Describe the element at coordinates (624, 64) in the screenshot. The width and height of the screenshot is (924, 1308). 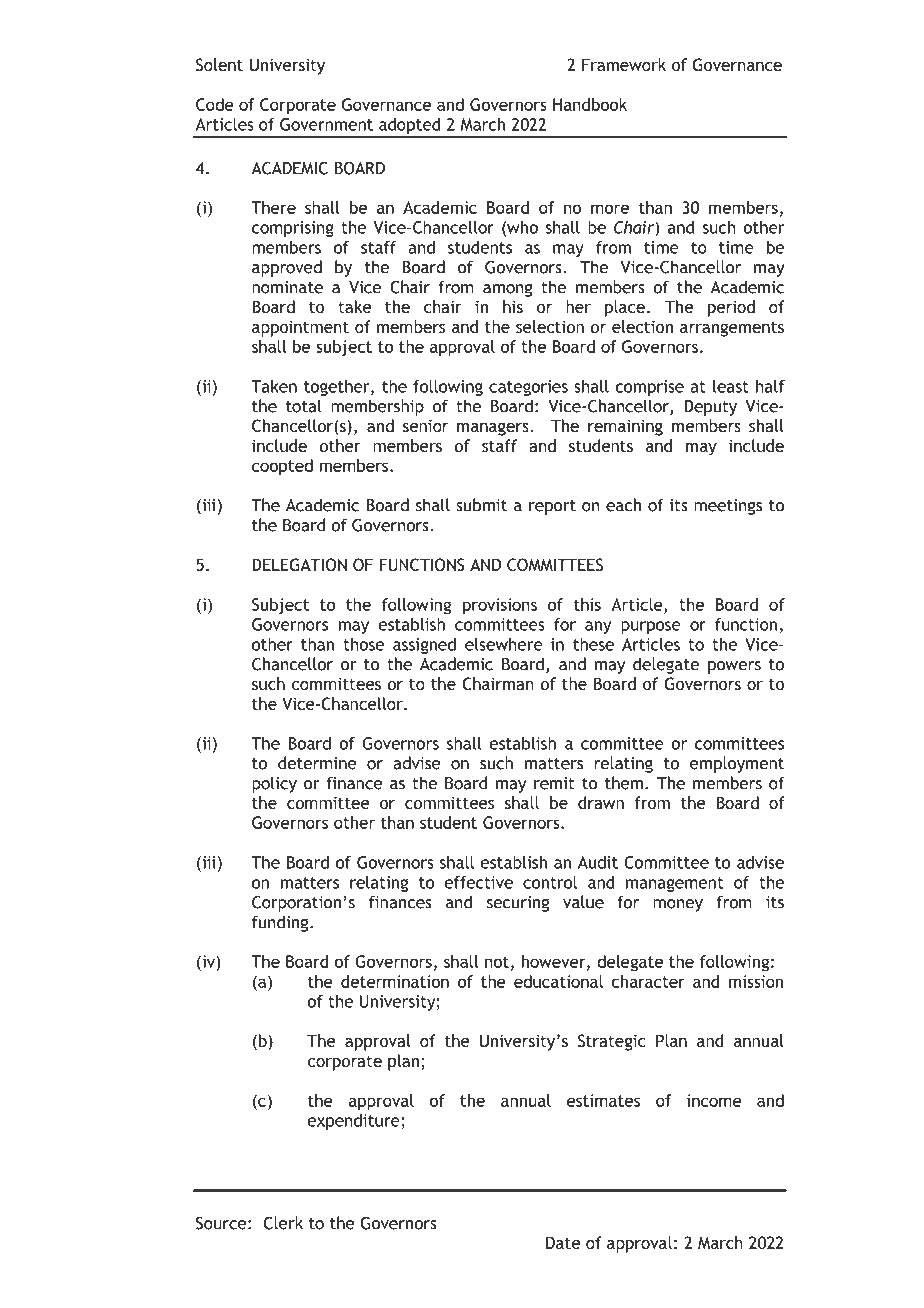
I see `Framework` at that location.
